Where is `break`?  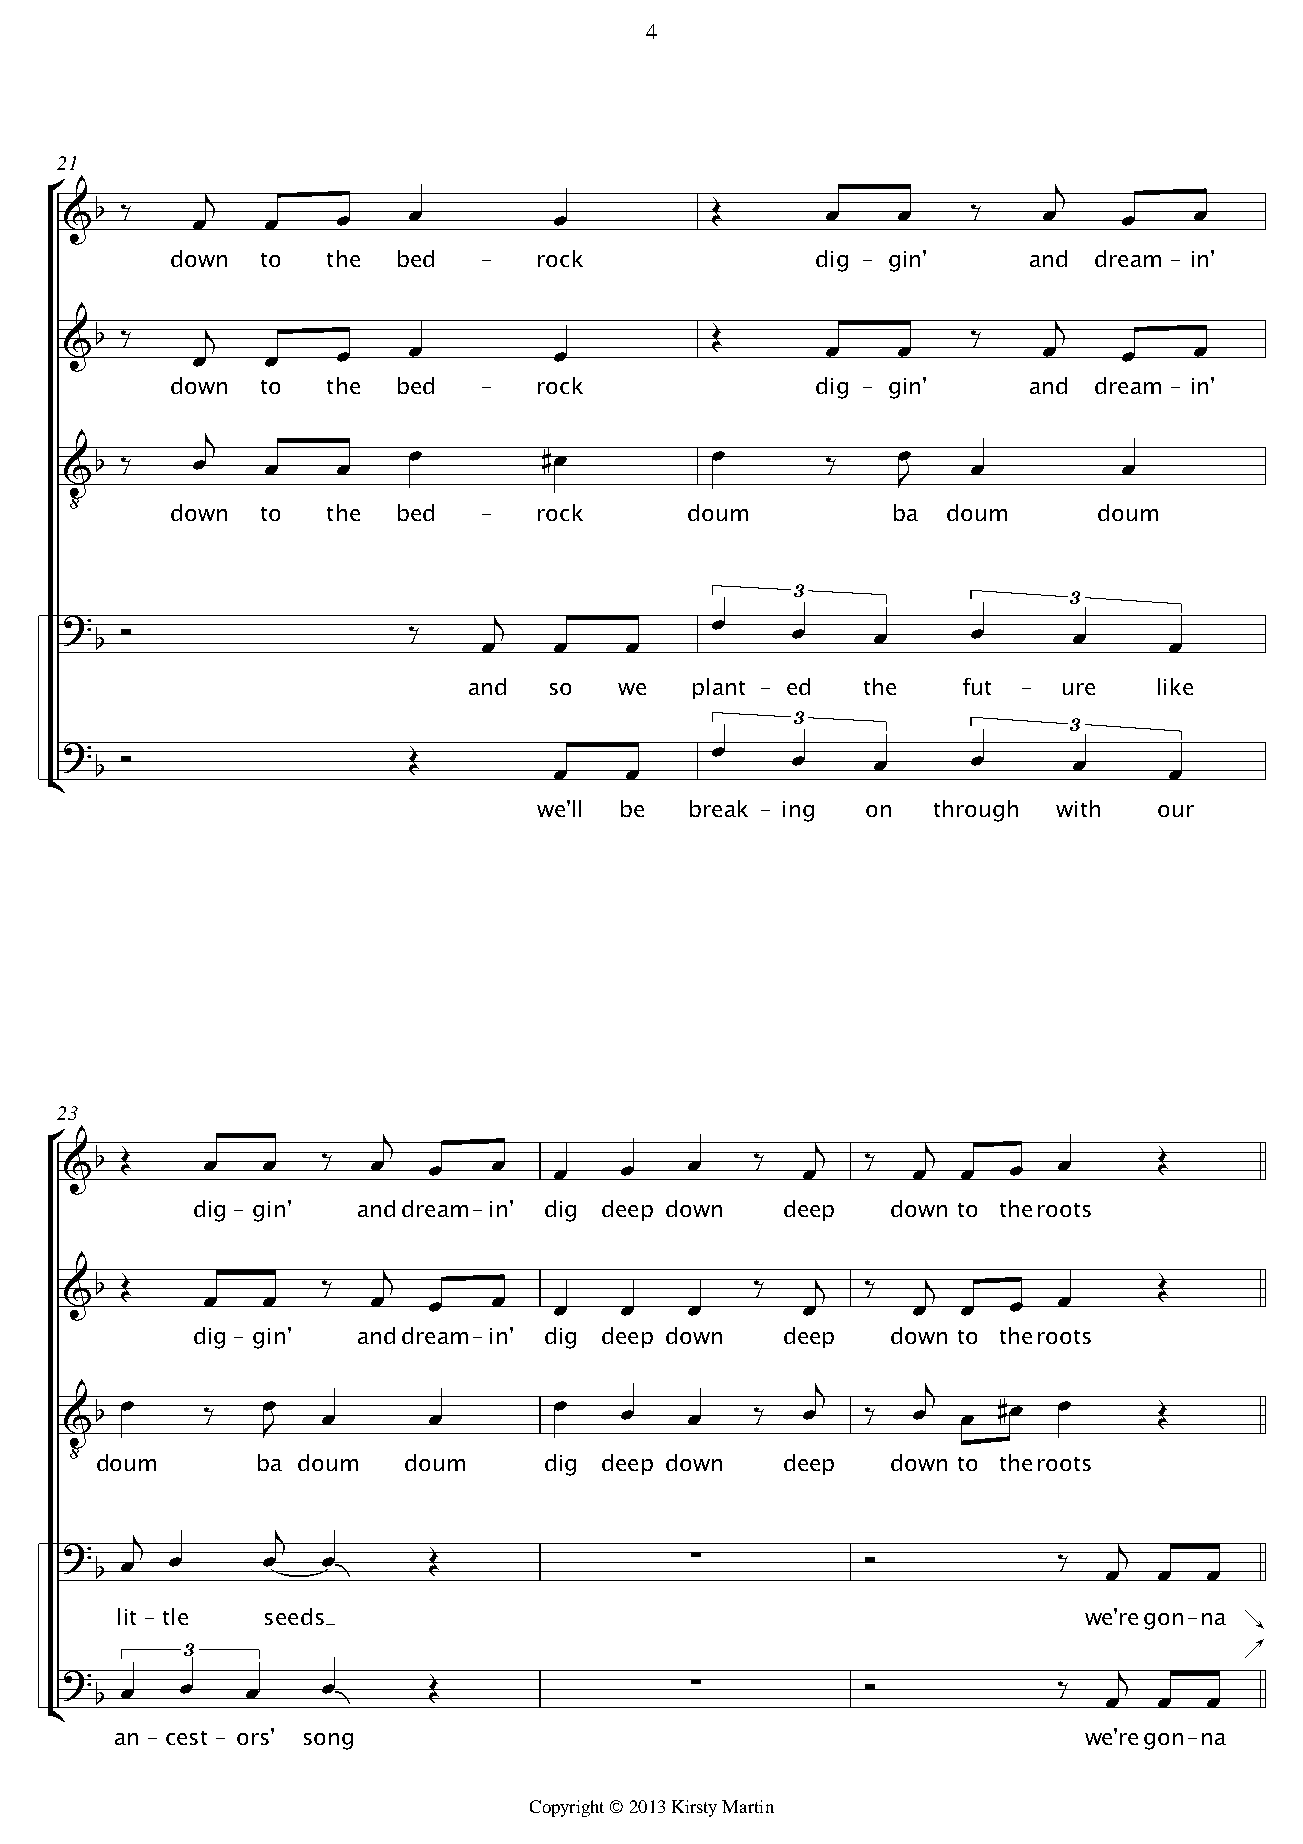 break is located at coordinates (719, 808).
